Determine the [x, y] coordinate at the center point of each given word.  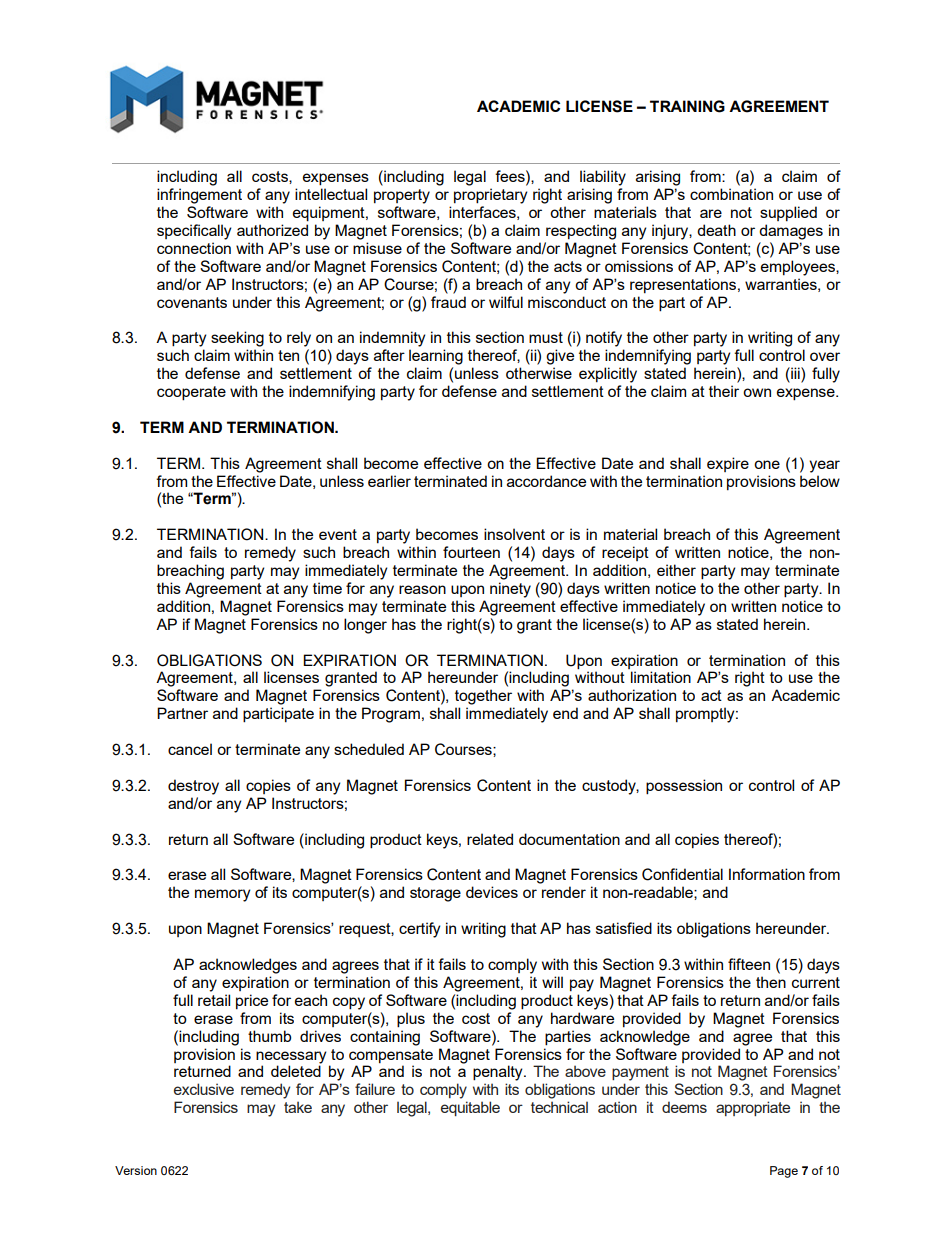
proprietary [490, 196]
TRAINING [687, 106]
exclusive [204, 1089]
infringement [199, 196]
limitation [661, 677]
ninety [510, 590]
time [327, 588]
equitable [470, 1108]
